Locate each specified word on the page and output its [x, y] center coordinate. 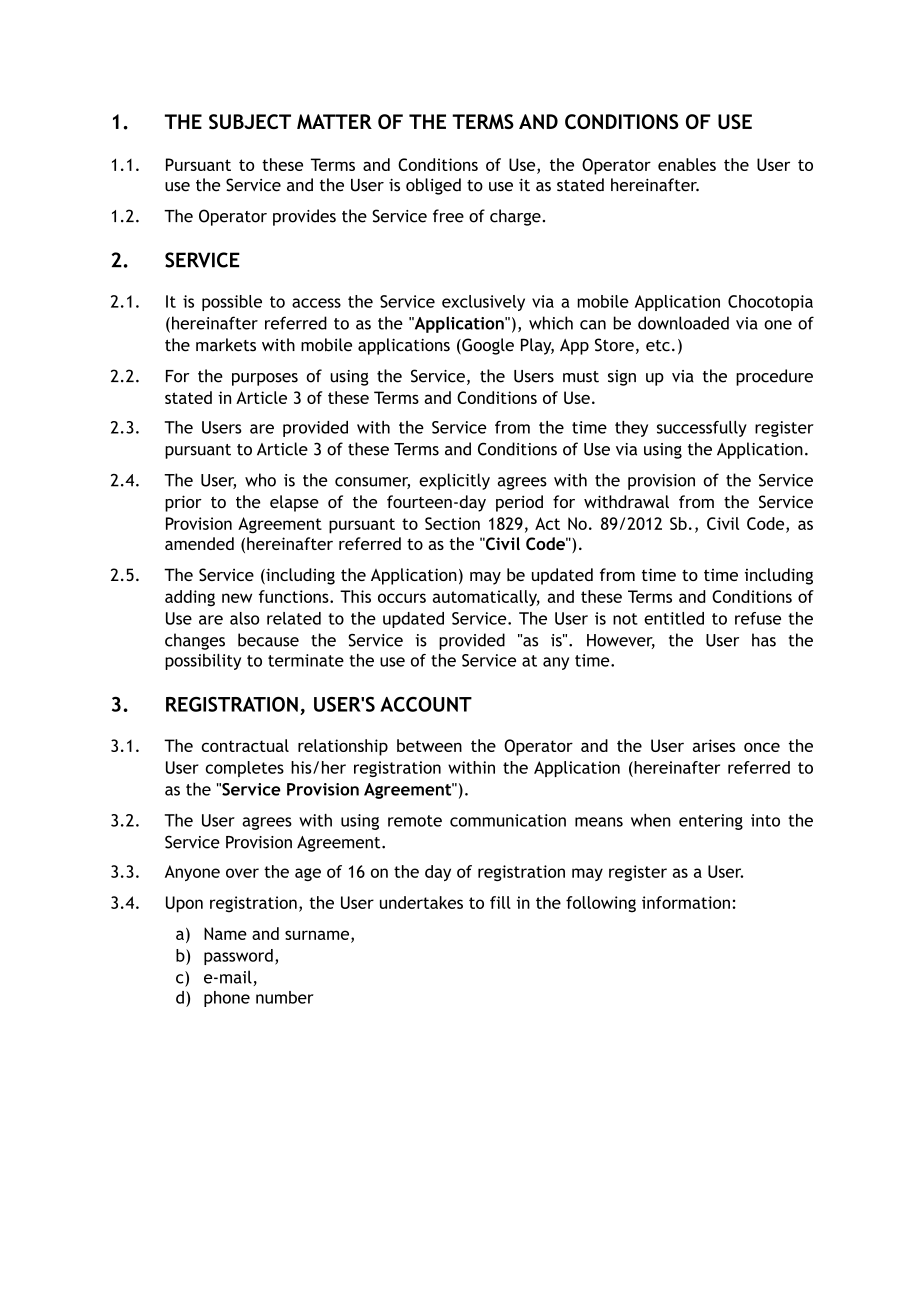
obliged [433, 186]
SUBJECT [250, 121]
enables [687, 164]
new [237, 598]
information [686, 902]
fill [500, 902]
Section [452, 523]
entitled [674, 618]
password [238, 957]
